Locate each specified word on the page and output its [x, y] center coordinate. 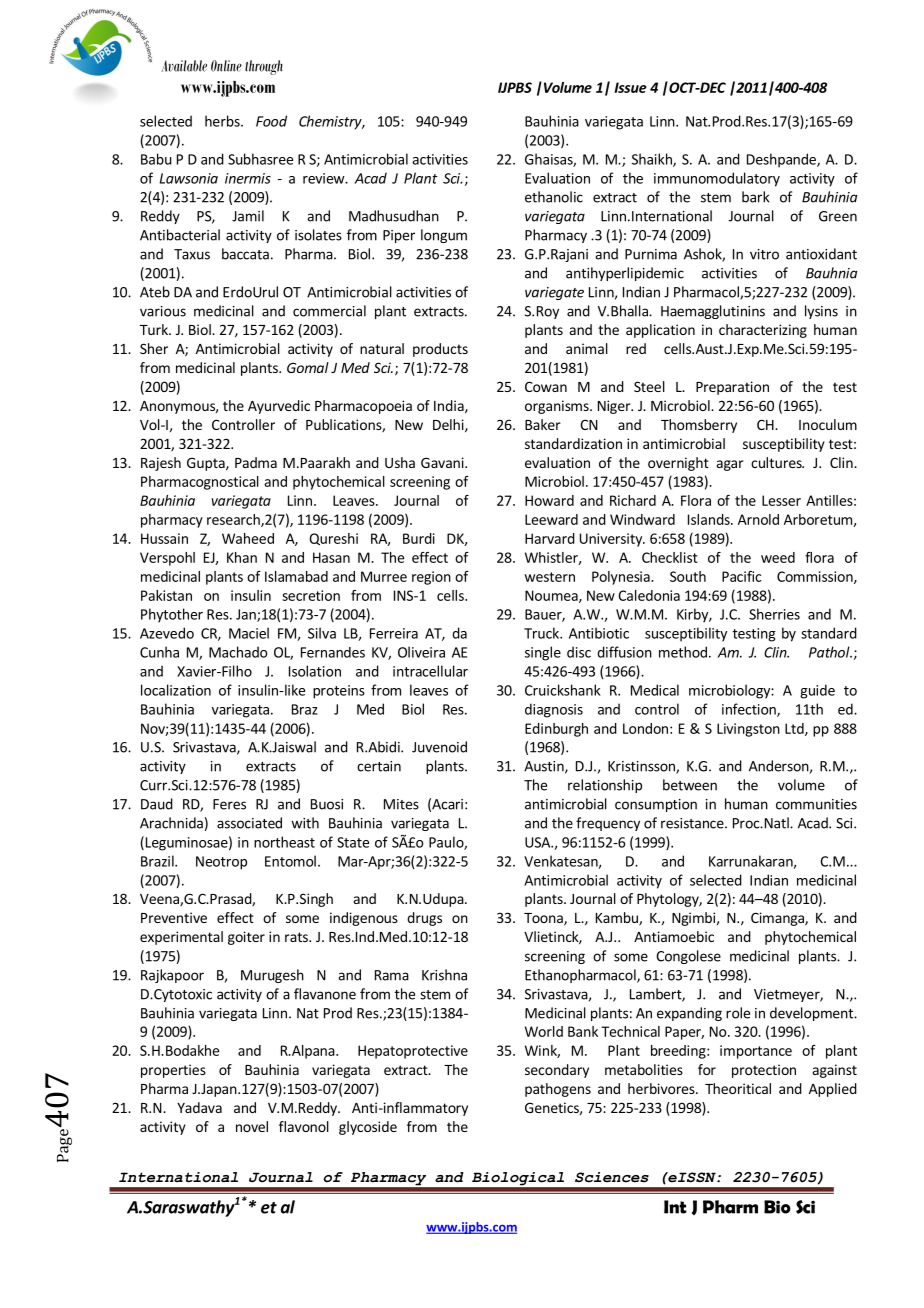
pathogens [558, 1090]
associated [249, 823]
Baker [543, 424]
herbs [223, 121]
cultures [777, 462]
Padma [256, 462]
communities [816, 804]
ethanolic [554, 197]
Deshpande [782, 160]
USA [539, 842]
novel [252, 1126]
